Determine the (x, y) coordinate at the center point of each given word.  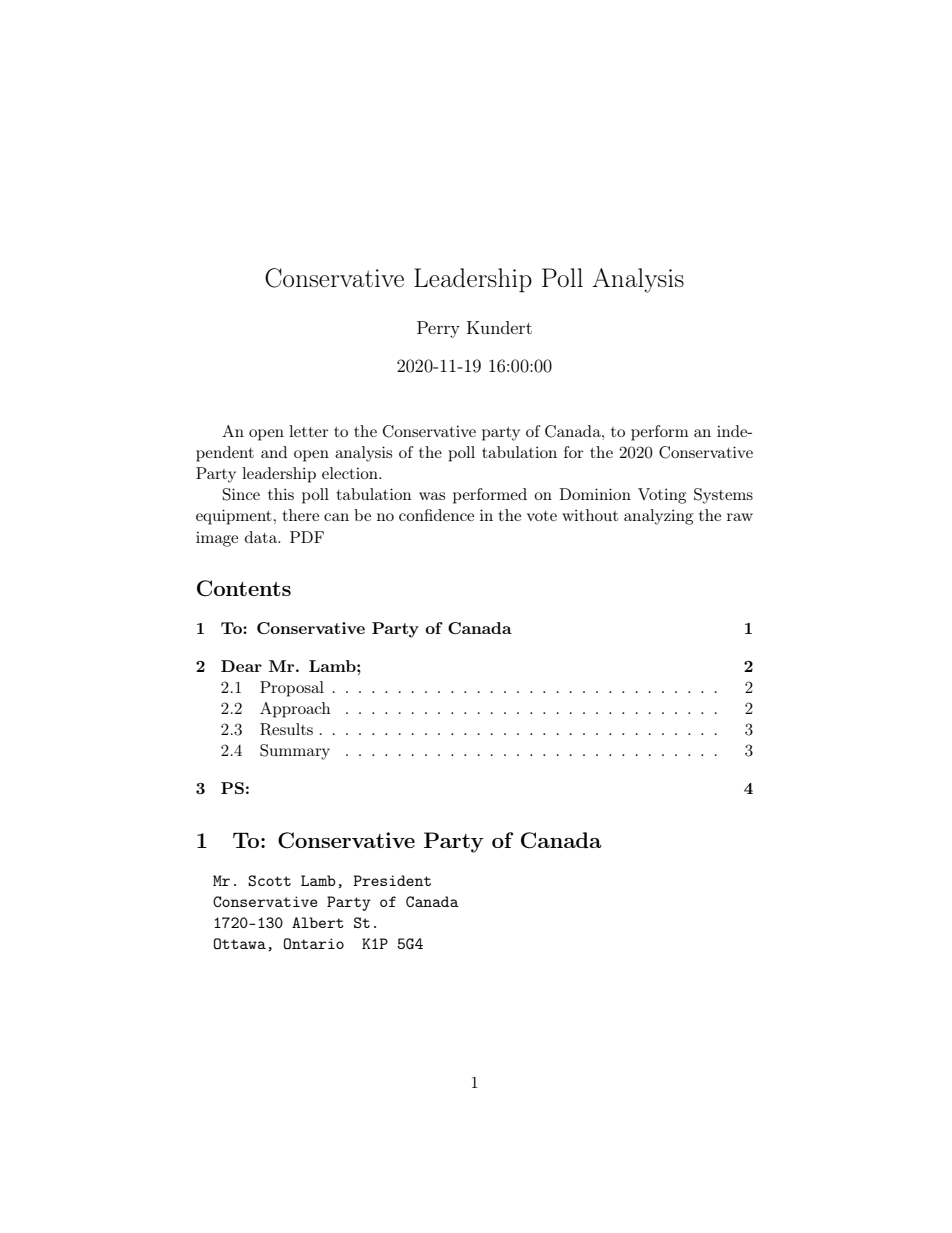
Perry (438, 329)
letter (308, 431)
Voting (662, 496)
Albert (317, 922)
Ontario (314, 943)
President (392, 880)
